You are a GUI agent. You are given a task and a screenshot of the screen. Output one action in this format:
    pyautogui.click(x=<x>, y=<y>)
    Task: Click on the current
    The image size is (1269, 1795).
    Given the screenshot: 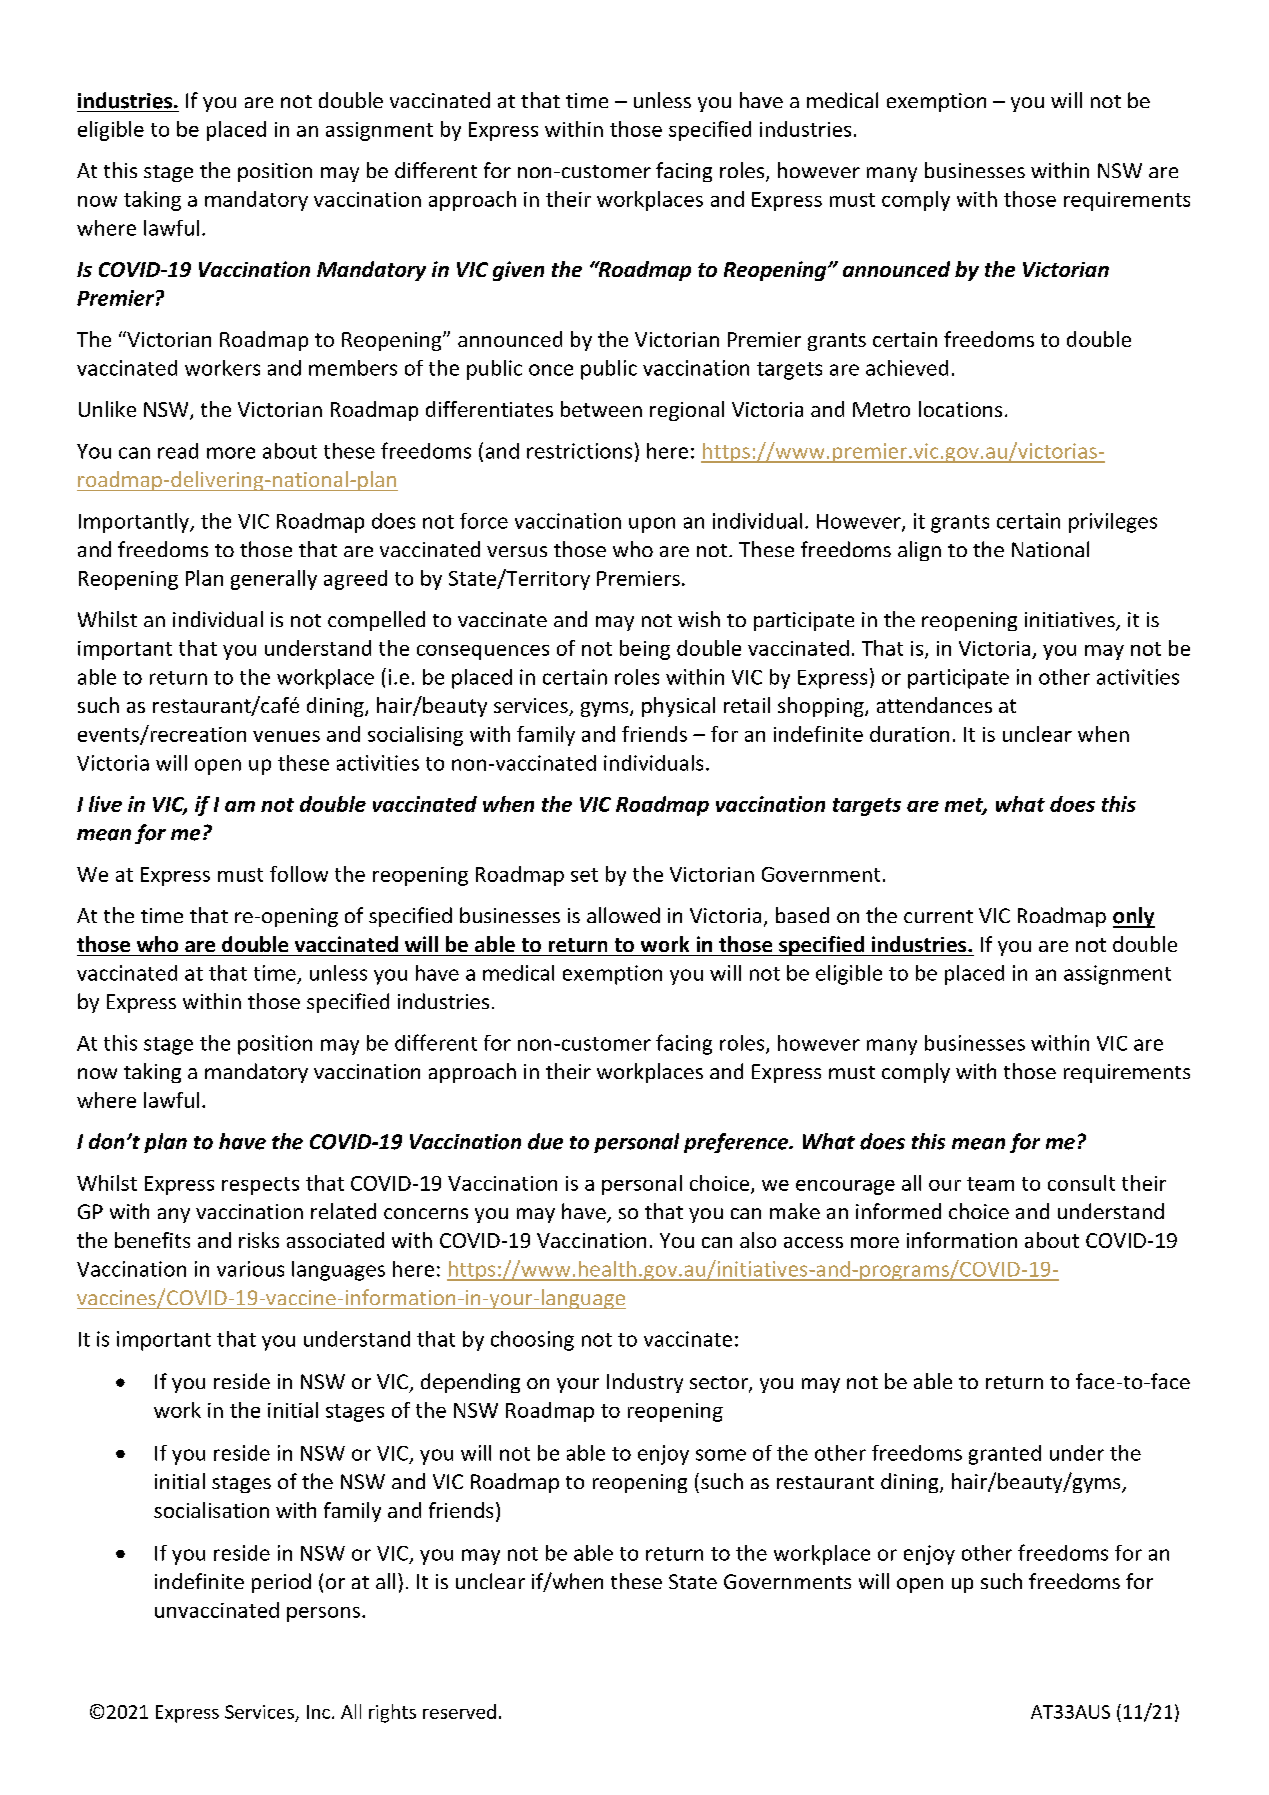 What is the action you would take?
    pyautogui.click(x=938, y=916)
